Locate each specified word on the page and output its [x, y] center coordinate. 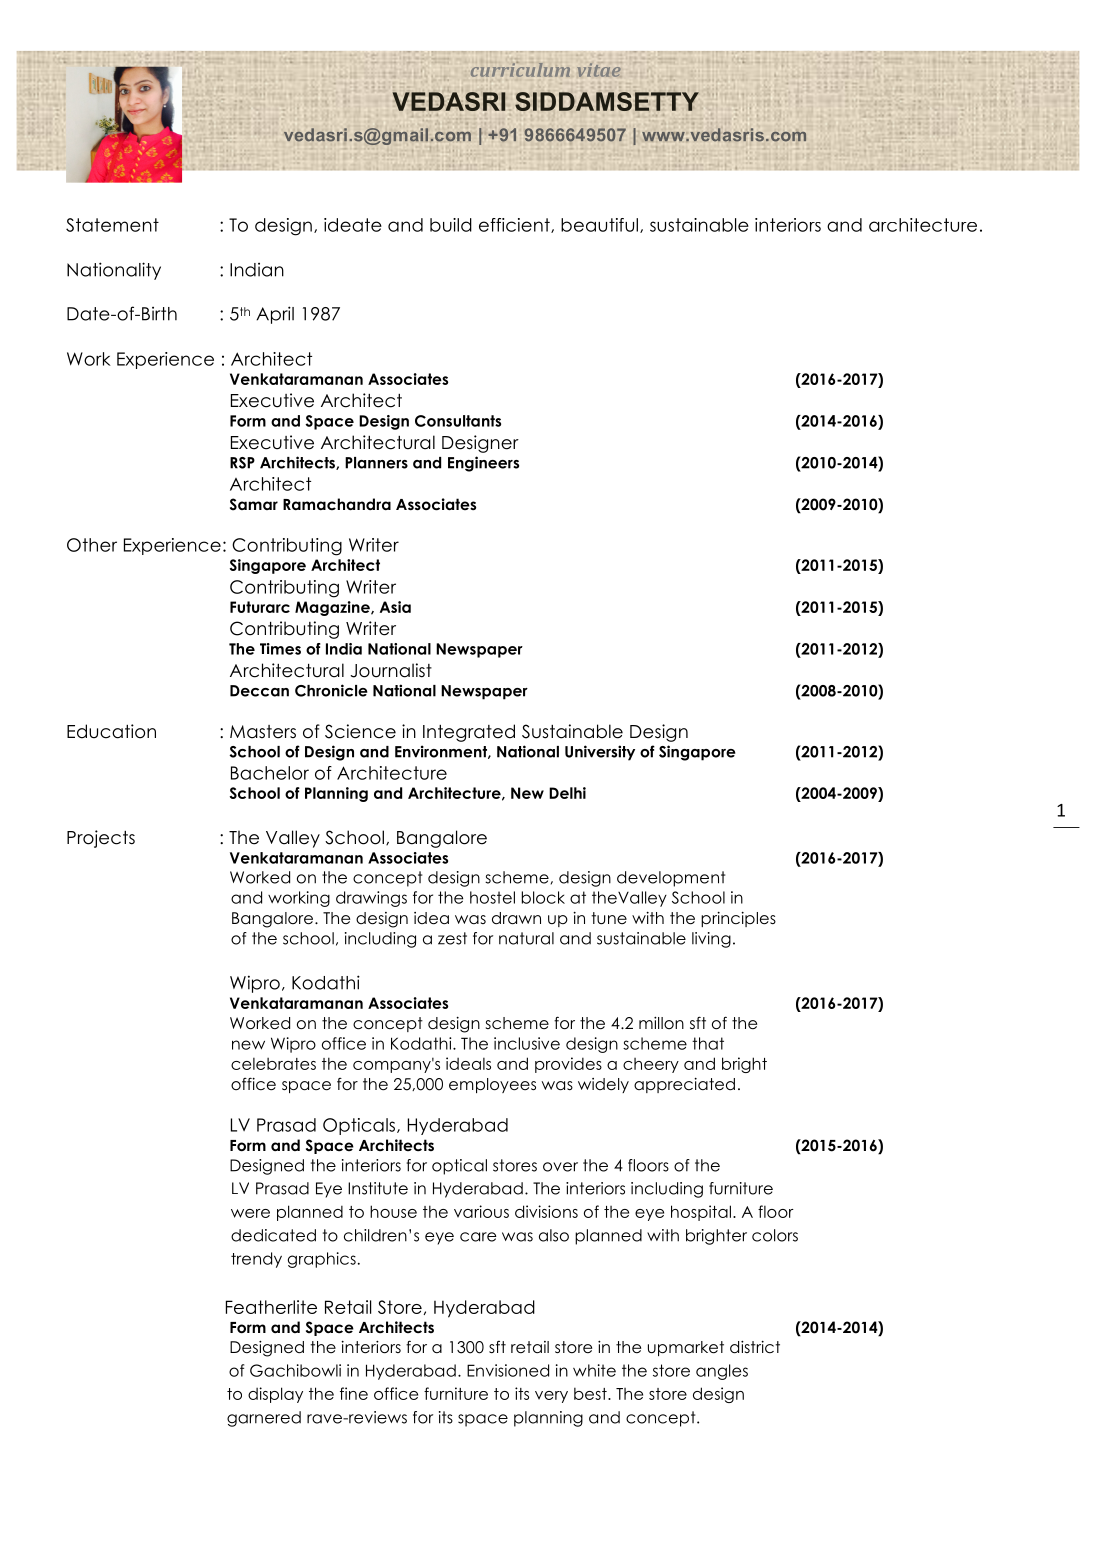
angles [722, 1372]
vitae [599, 70]
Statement [112, 225]
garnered [264, 1419]
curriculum [520, 69]
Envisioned [508, 1370]
